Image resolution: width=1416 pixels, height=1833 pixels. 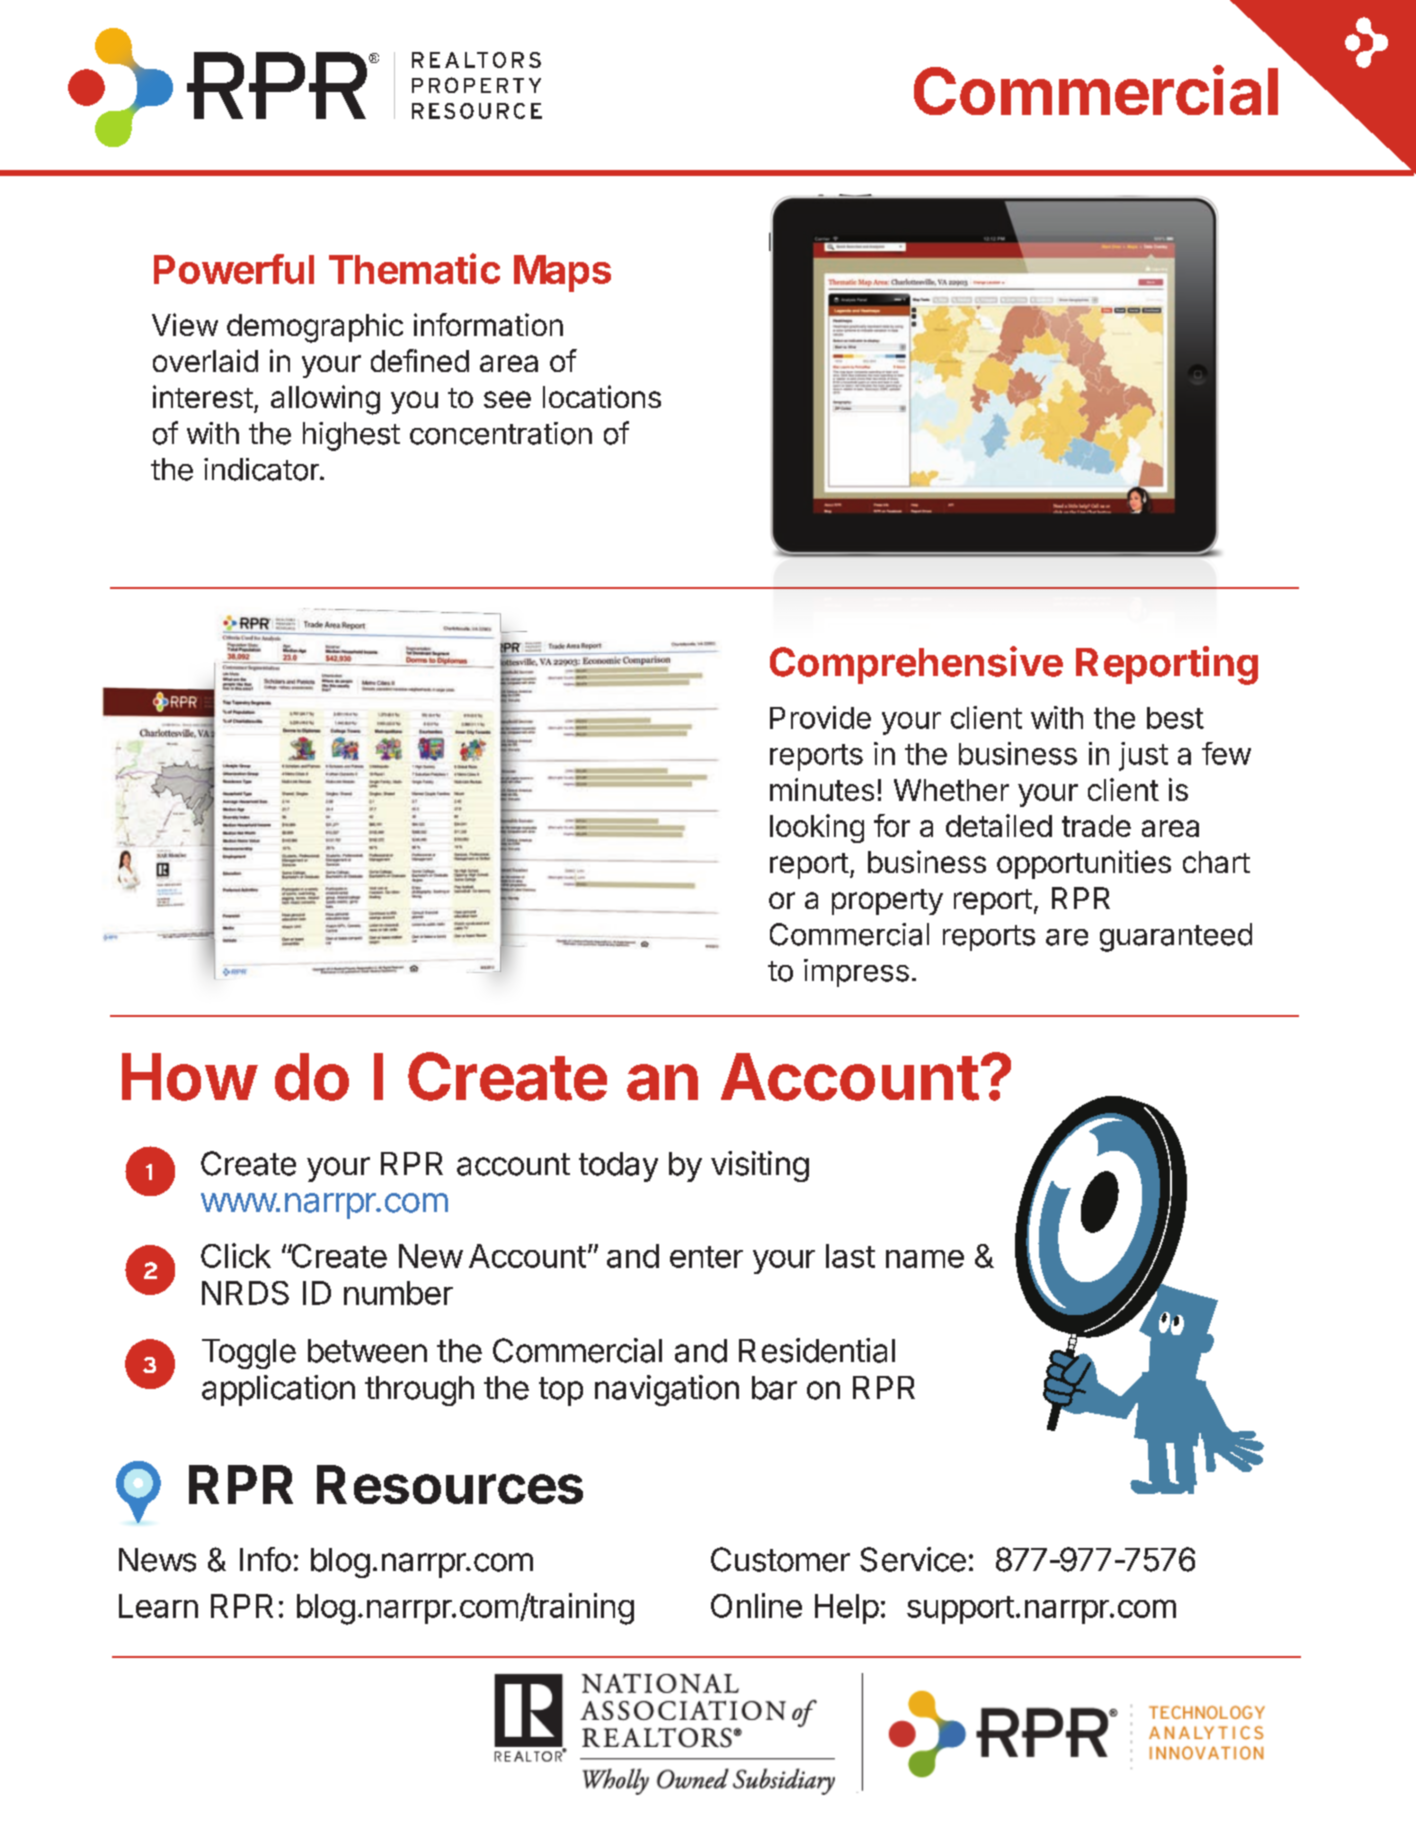 I want to click on guaranteed, so click(x=1176, y=937).
